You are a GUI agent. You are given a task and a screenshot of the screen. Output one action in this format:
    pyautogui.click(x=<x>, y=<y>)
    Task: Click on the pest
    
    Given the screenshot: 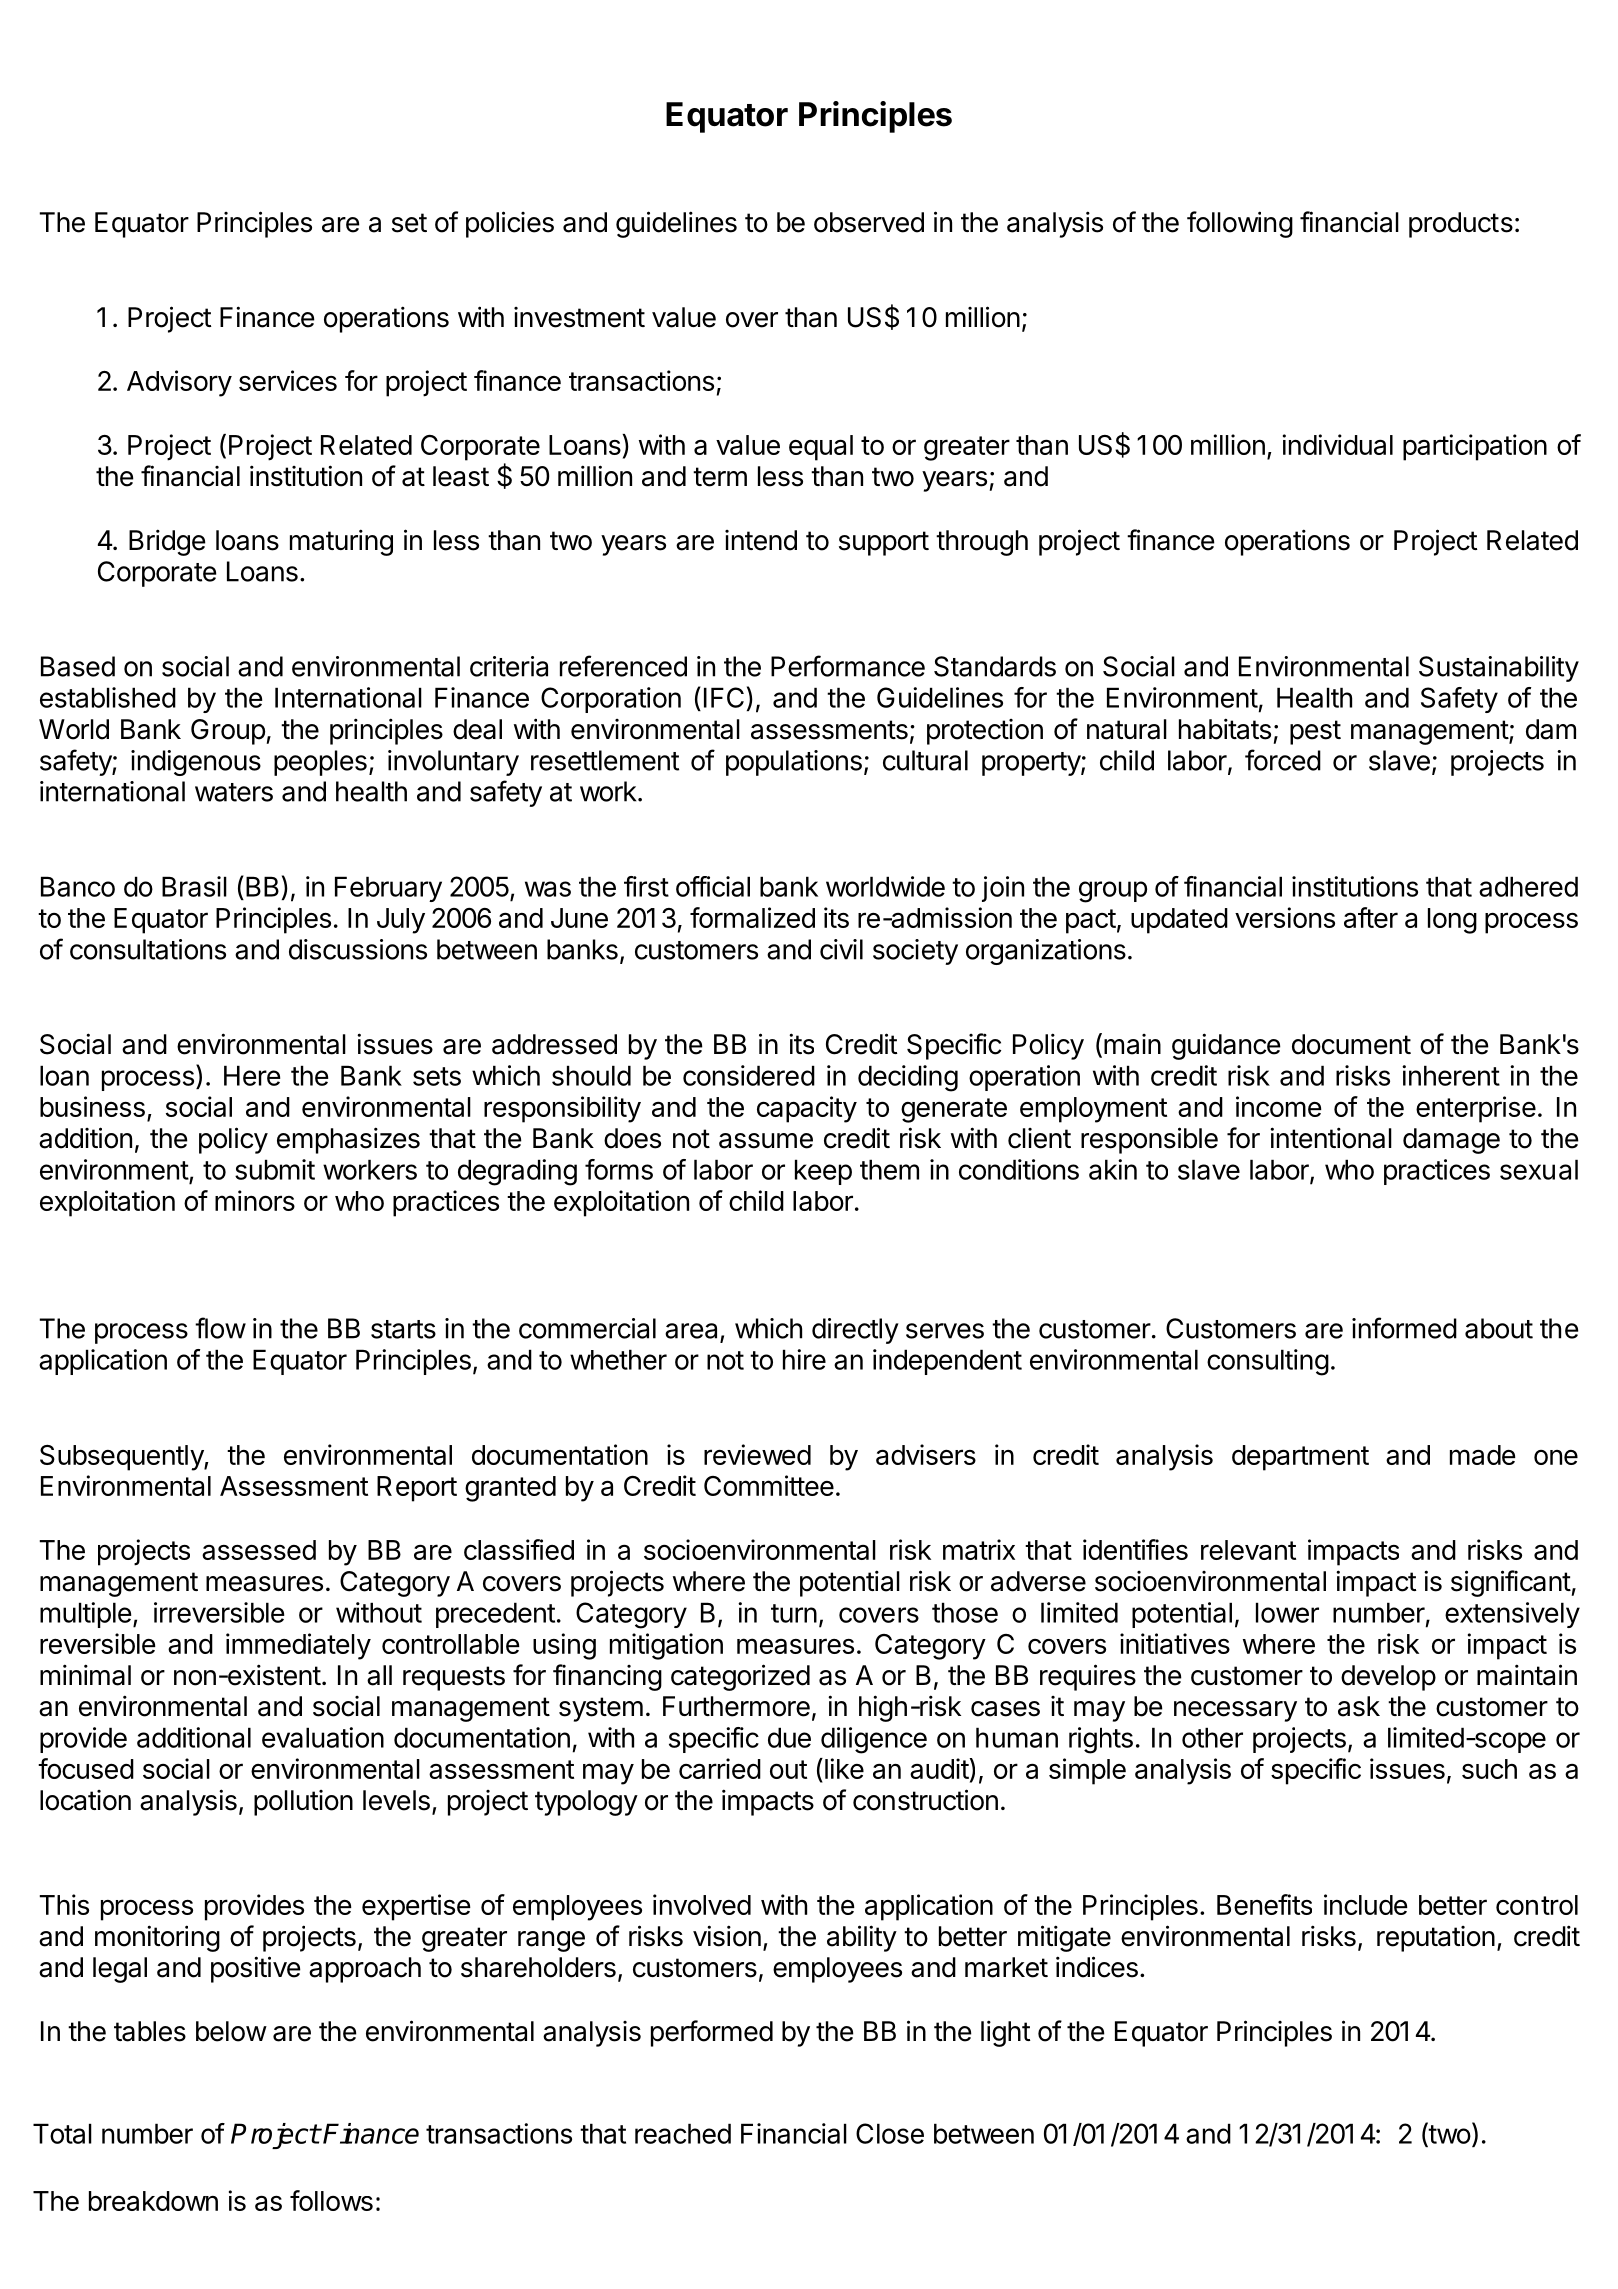 What is the action you would take?
    pyautogui.click(x=1315, y=732)
